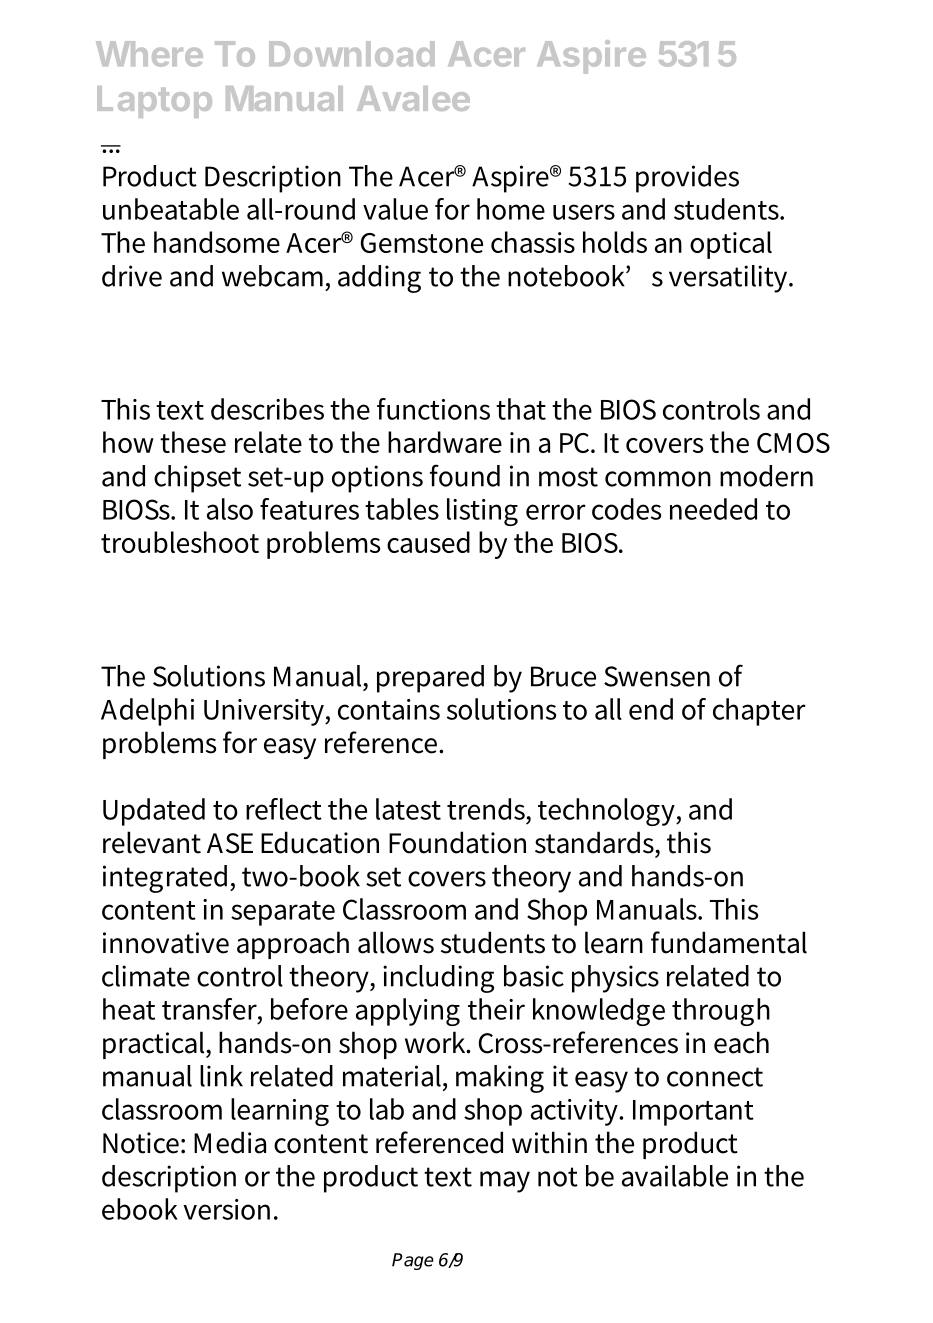  What do you see at coordinates (166, 943) in the screenshot?
I see `innovative` at bounding box center [166, 943].
